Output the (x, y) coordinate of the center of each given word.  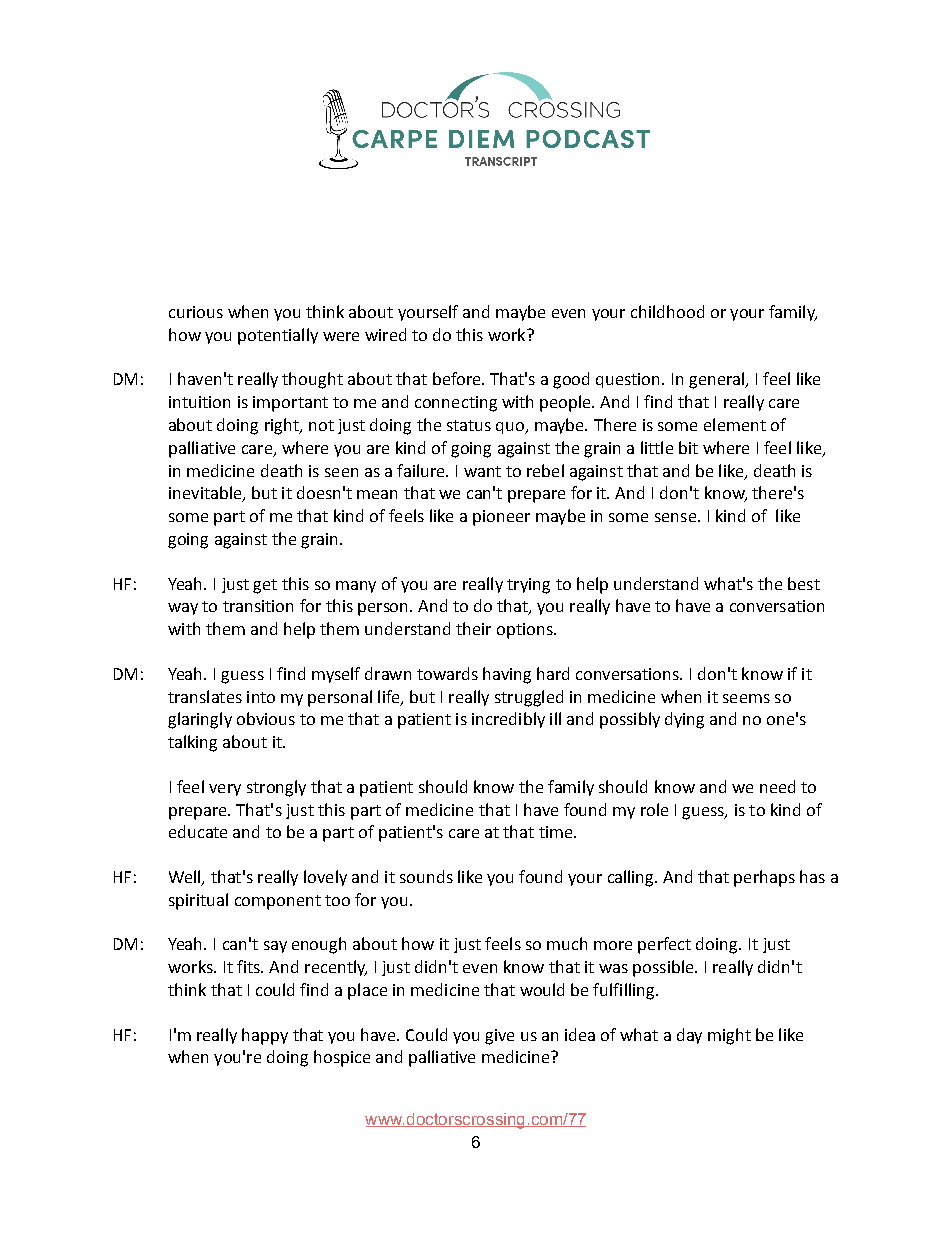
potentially (278, 336)
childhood (667, 311)
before (458, 378)
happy (265, 1036)
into (261, 697)
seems (746, 698)
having (507, 675)
